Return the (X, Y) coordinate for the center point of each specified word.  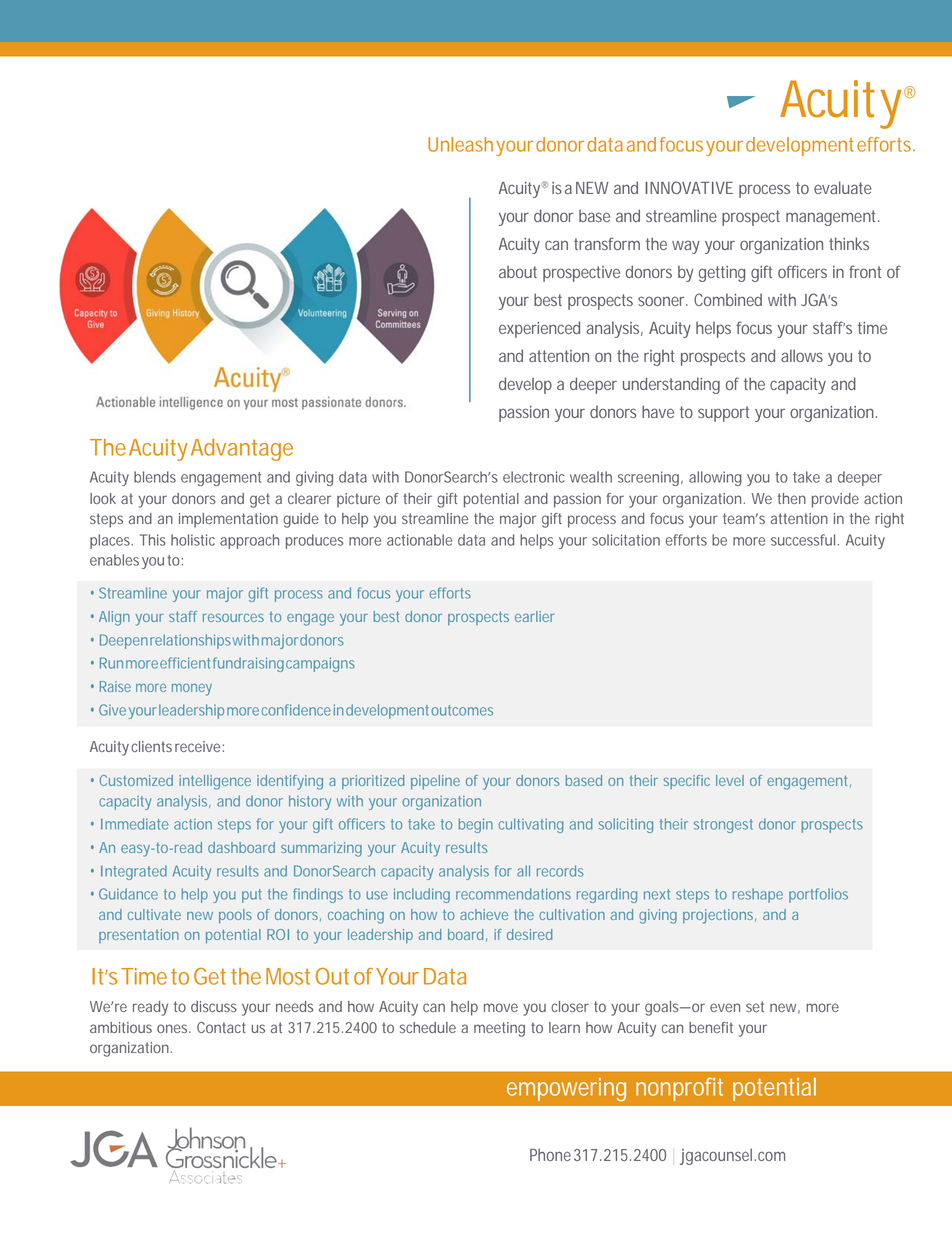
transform (607, 243)
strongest (723, 826)
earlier (535, 616)
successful (803, 540)
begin (476, 825)
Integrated (134, 872)
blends (155, 477)
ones (174, 1028)
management (832, 218)
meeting (499, 1029)
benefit (711, 1027)
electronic (533, 477)
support (723, 414)
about (518, 272)
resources (233, 617)
